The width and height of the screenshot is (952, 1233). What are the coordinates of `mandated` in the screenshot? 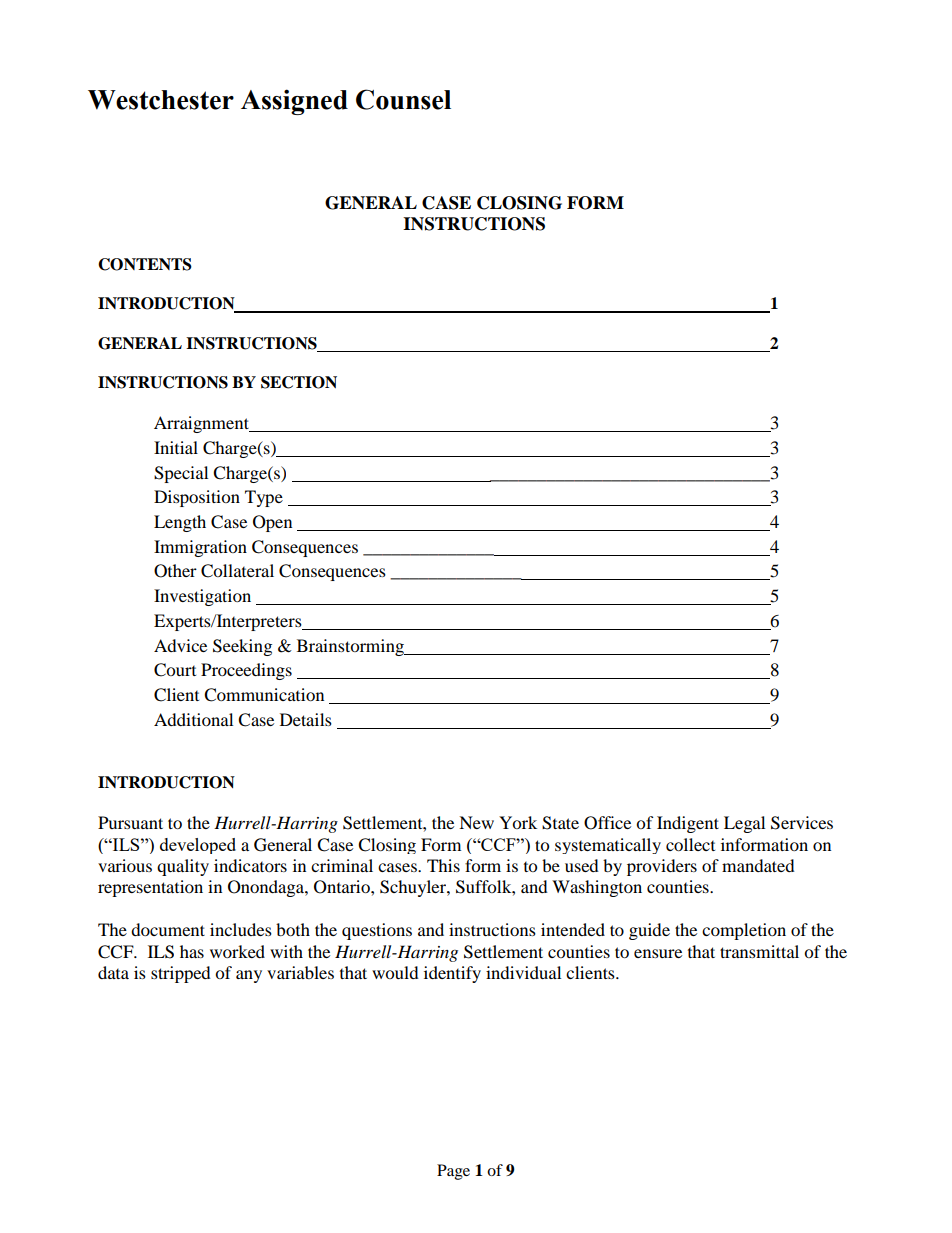 It's located at (758, 865).
